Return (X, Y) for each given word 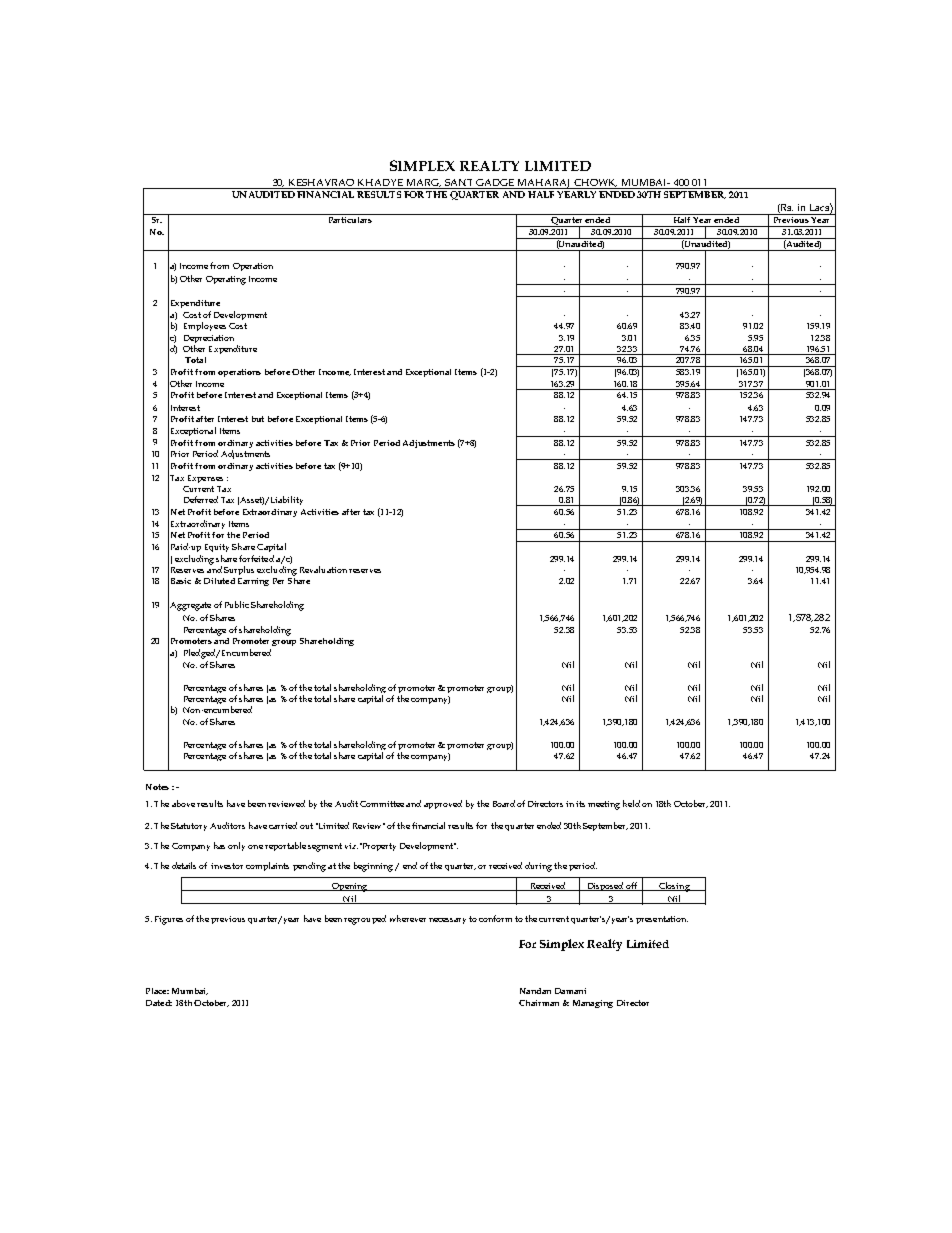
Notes (157, 787)
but (258, 419)
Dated (159, 1003)
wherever (408, 918)
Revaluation (323, 569)
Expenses (205, 479)
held (631, 803)
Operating (226, 280)
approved (443, 804)
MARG (424, 183)
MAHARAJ (544, 184)
